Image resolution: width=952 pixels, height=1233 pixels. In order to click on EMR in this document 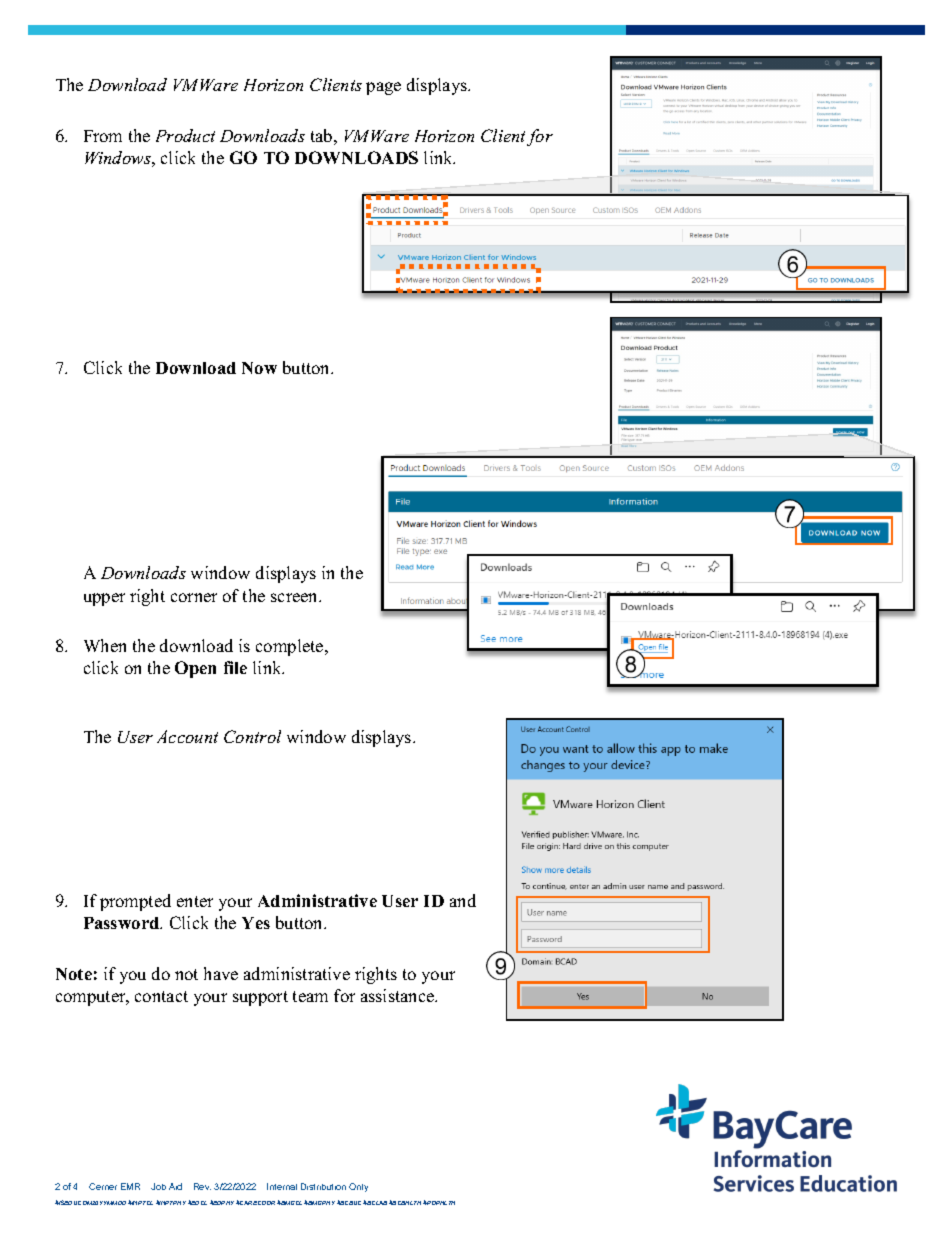, I will do `click(130, 1186)`.
